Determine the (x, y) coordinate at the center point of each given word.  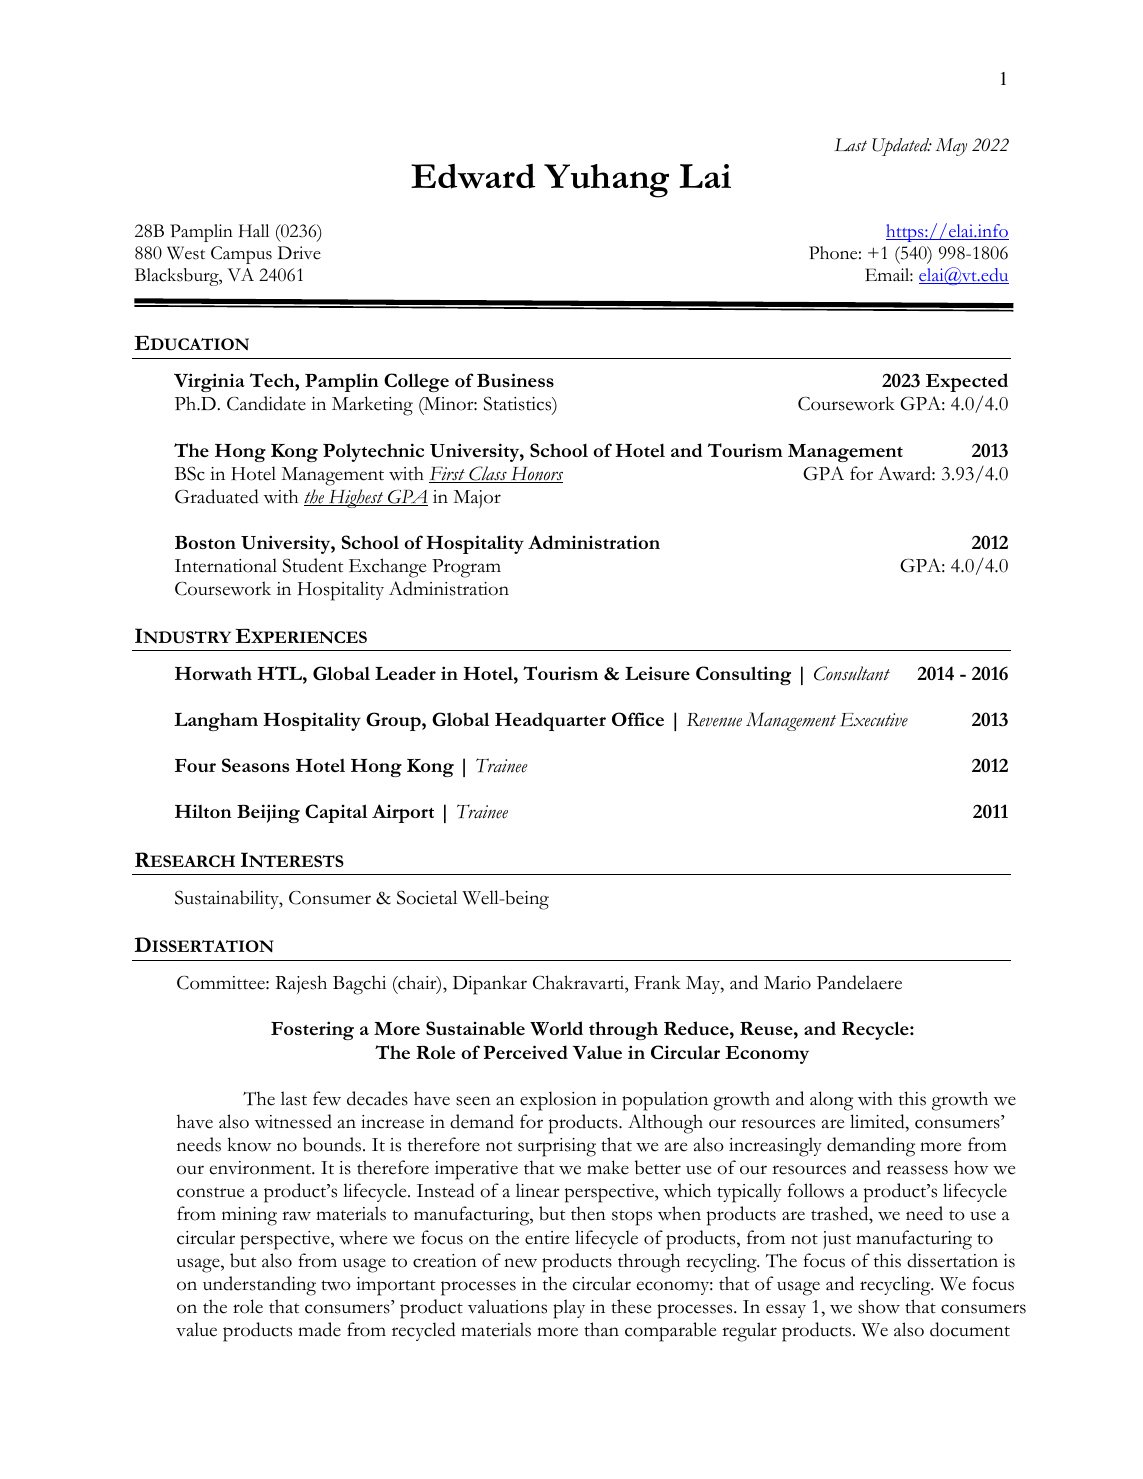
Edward (473, 176)
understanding (259, 1286)
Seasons (255, 765)
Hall (254, 230)
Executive (874, 720)
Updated (902, 147)
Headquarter (550, 721)
